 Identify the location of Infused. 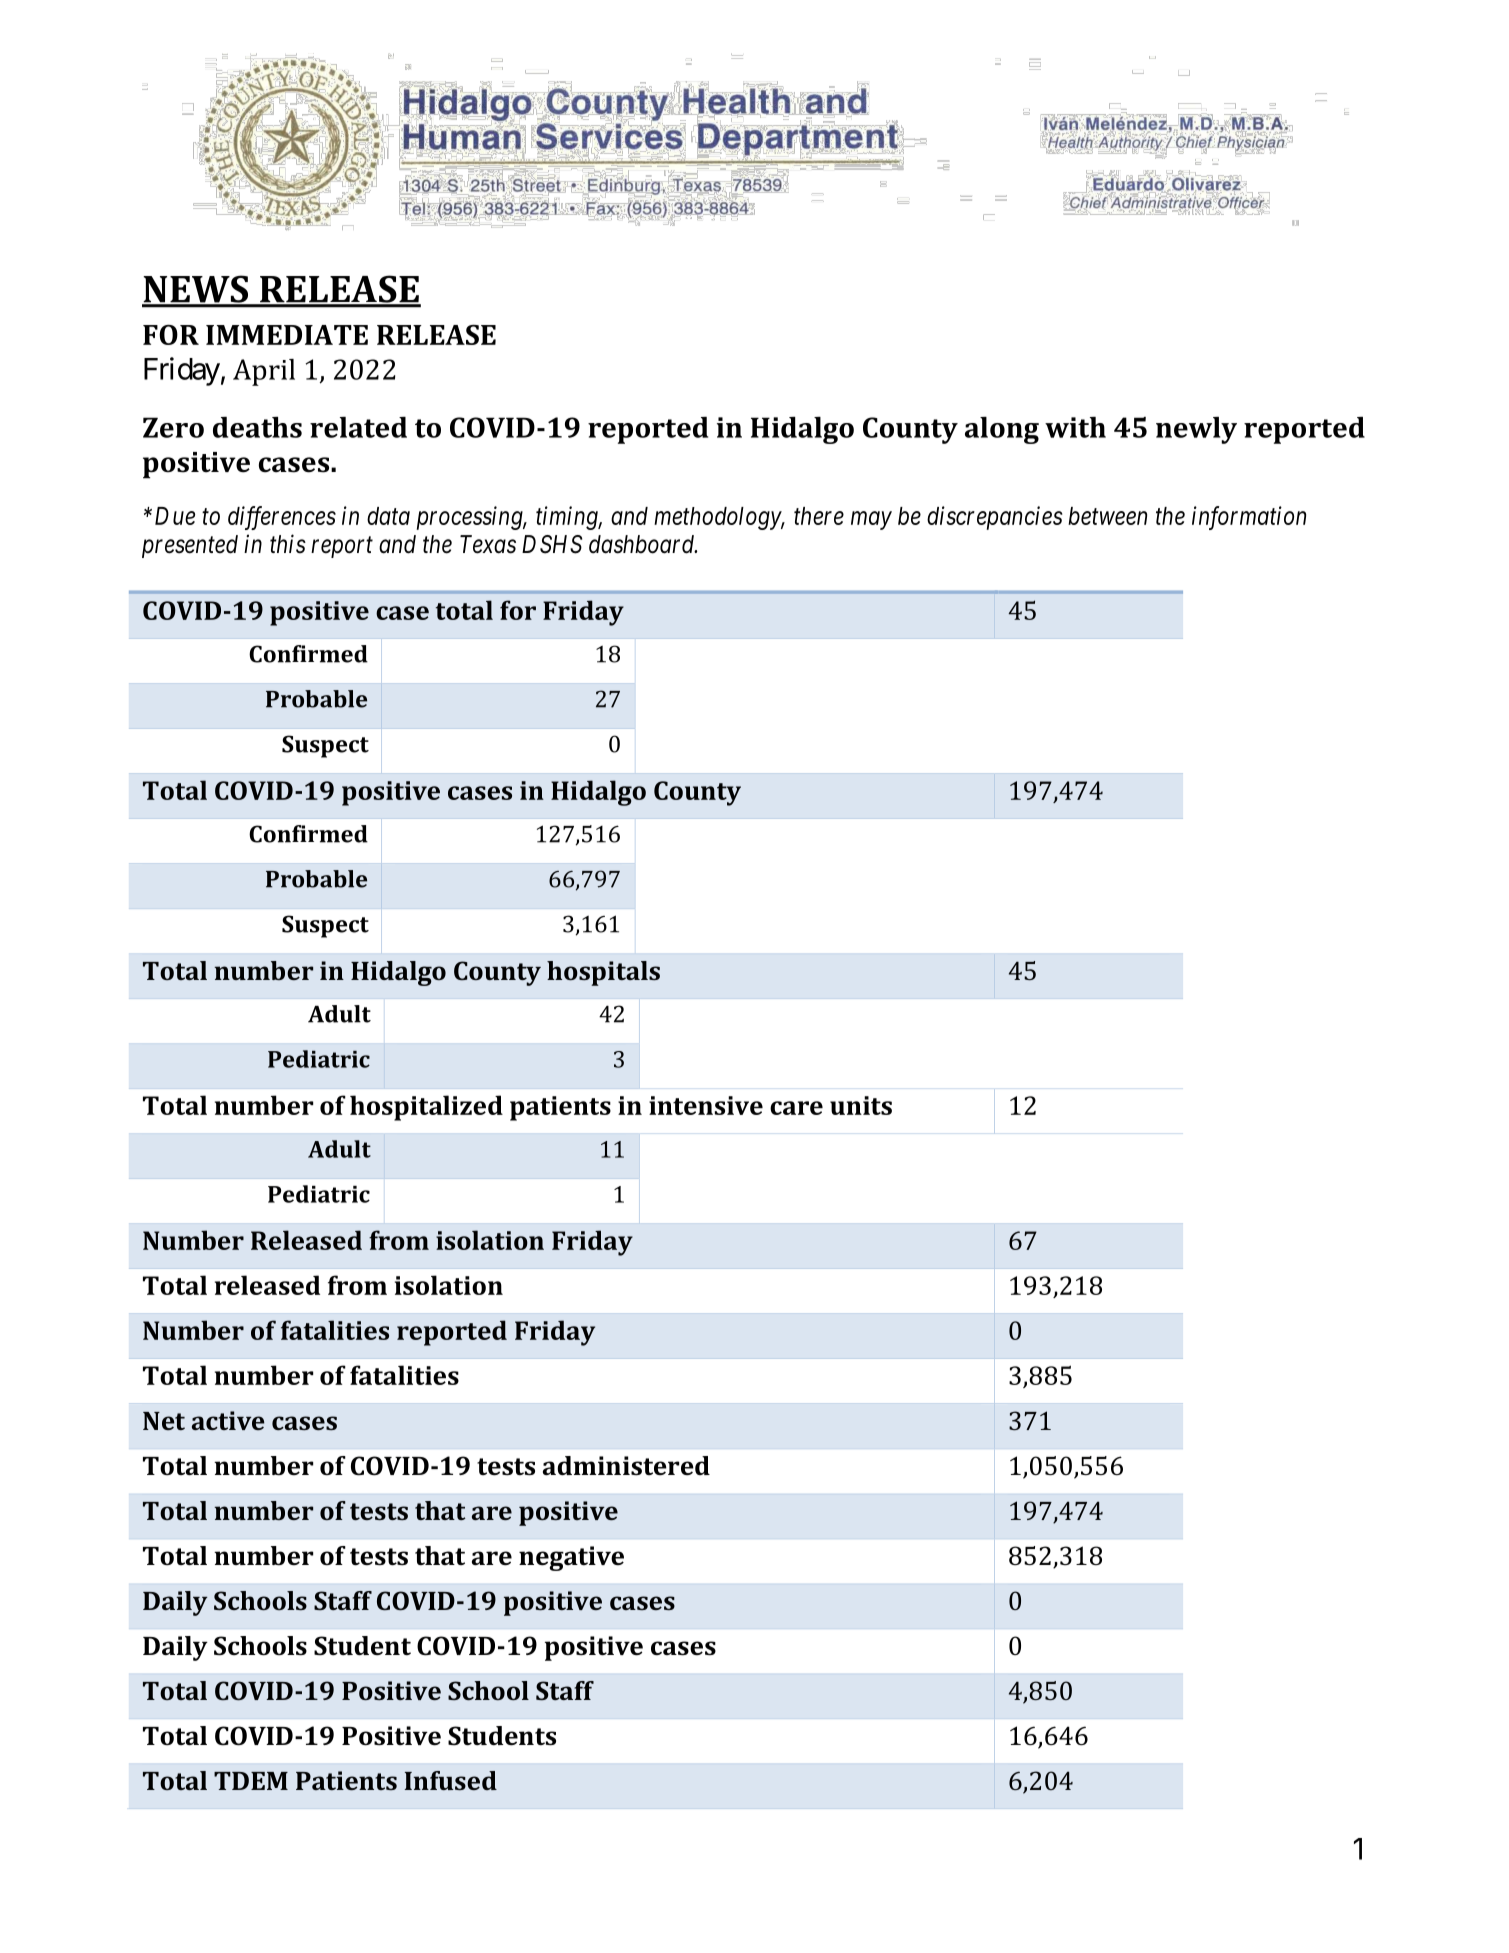
(451, 1780).
